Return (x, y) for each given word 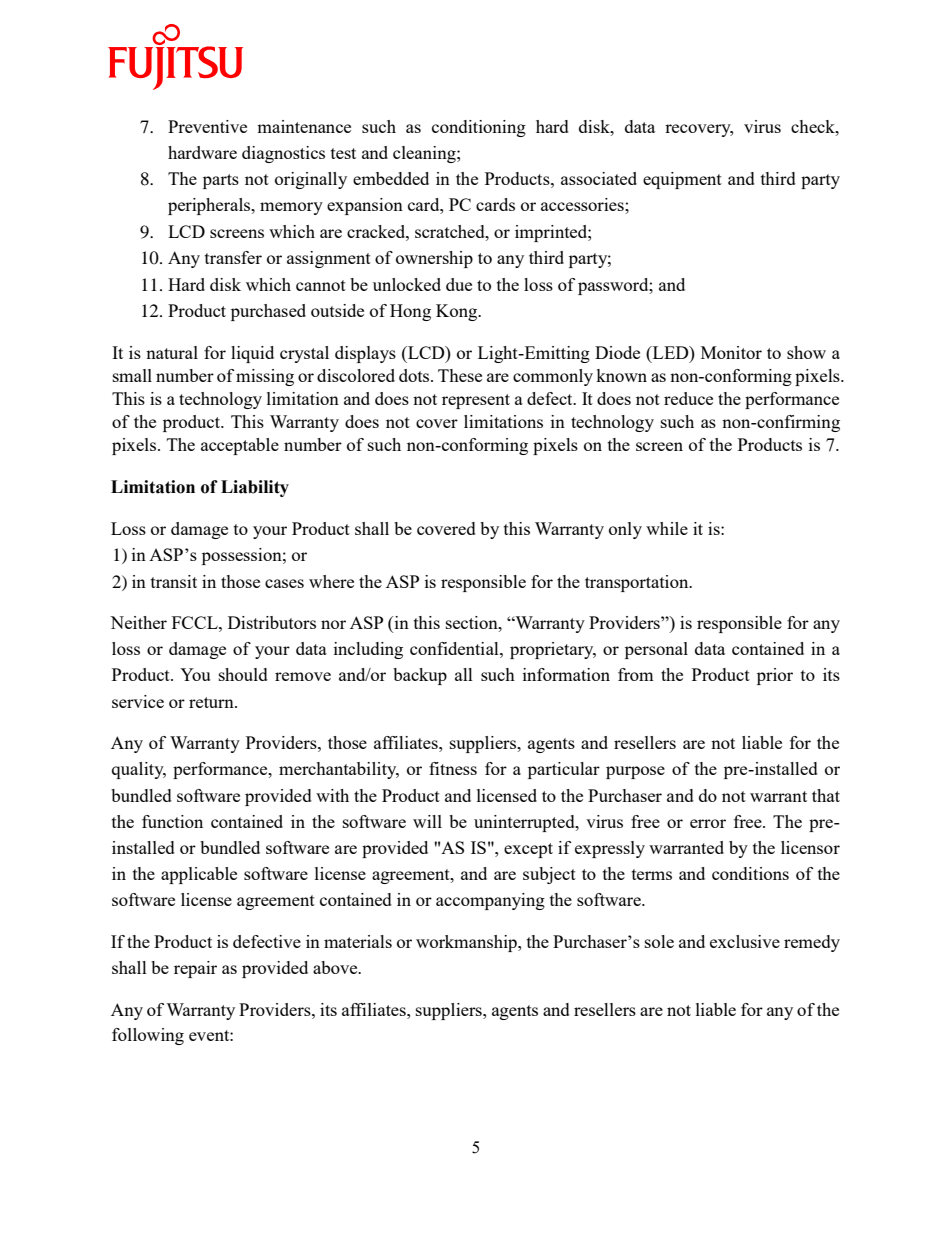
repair (195, 969)
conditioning (479, 128)
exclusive (745, 941)
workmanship (467, 943)
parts (221, 181)
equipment (682, 180)
